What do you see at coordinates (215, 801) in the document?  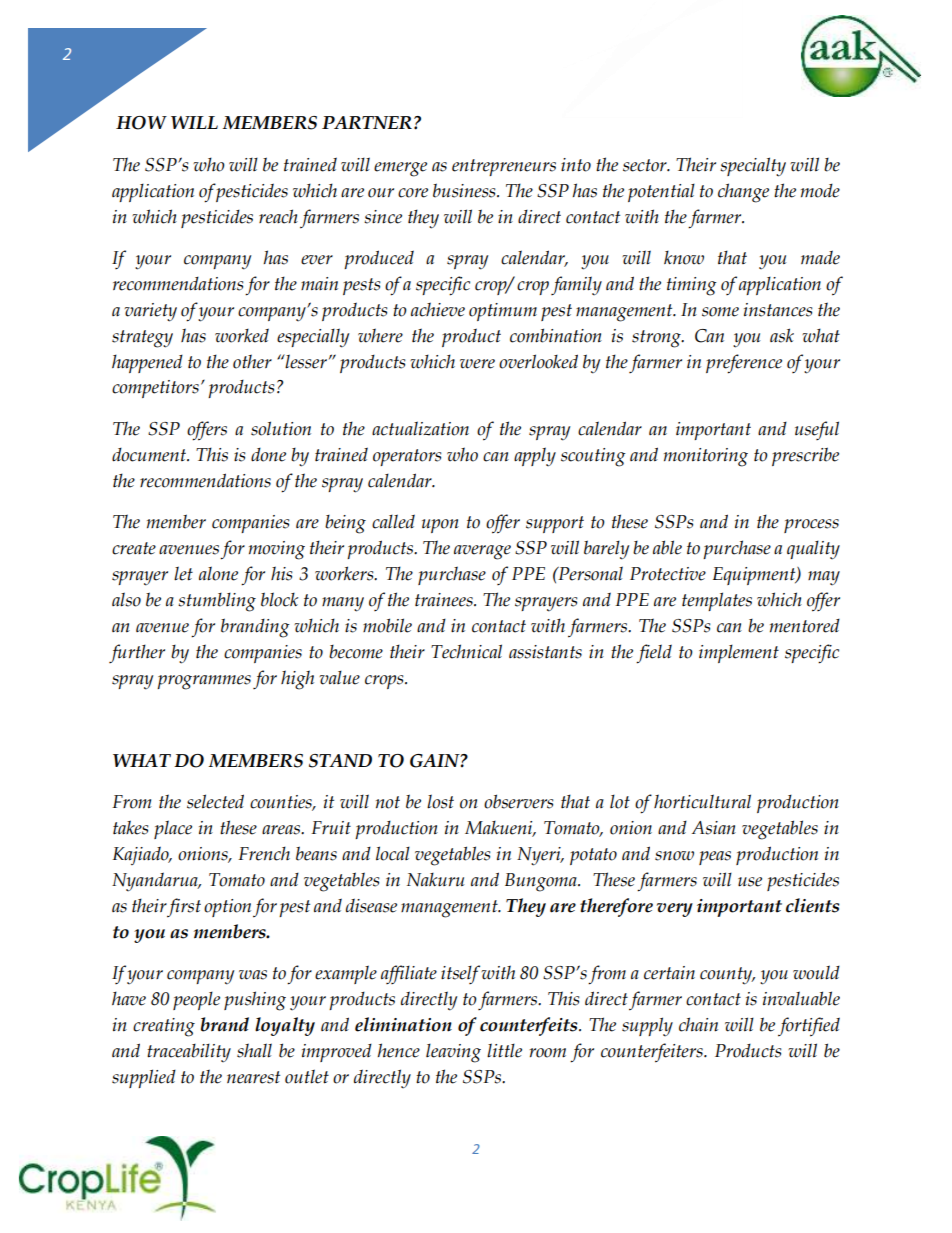 I see `selected` at bounding box center [215, 801].
